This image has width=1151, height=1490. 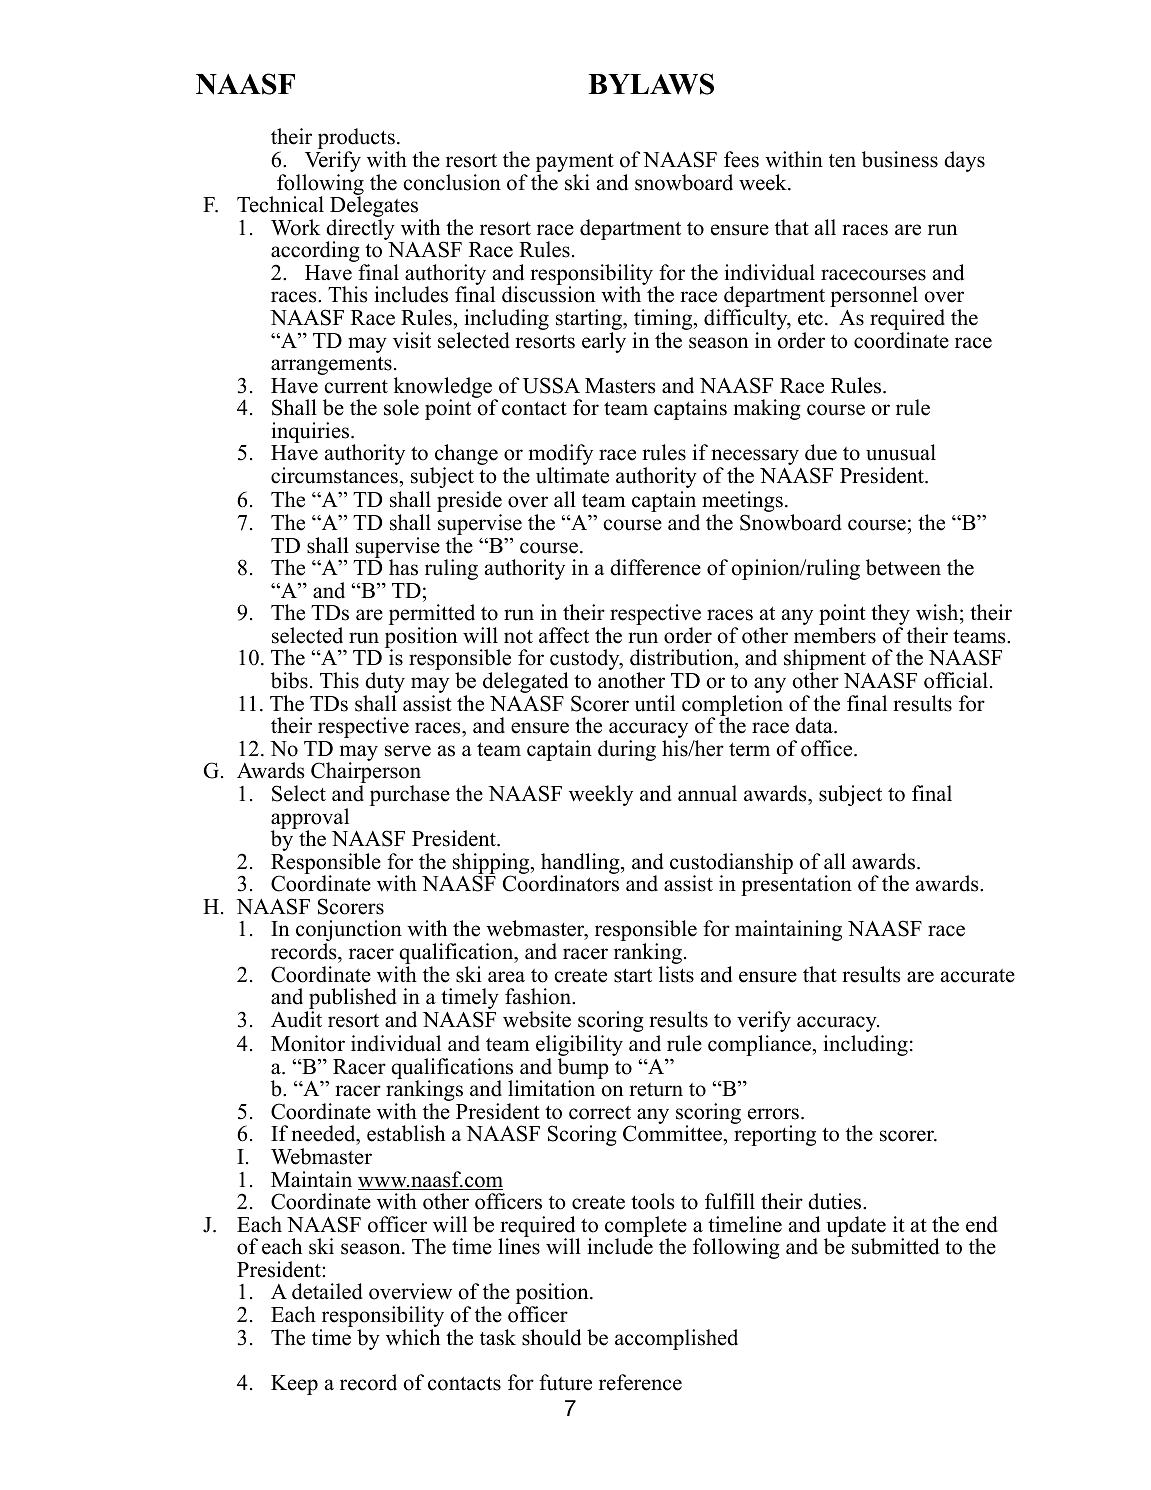 What do you see at coordinates (655, 567) in the image?
I see `difference` at bounding box center [655, 567].
